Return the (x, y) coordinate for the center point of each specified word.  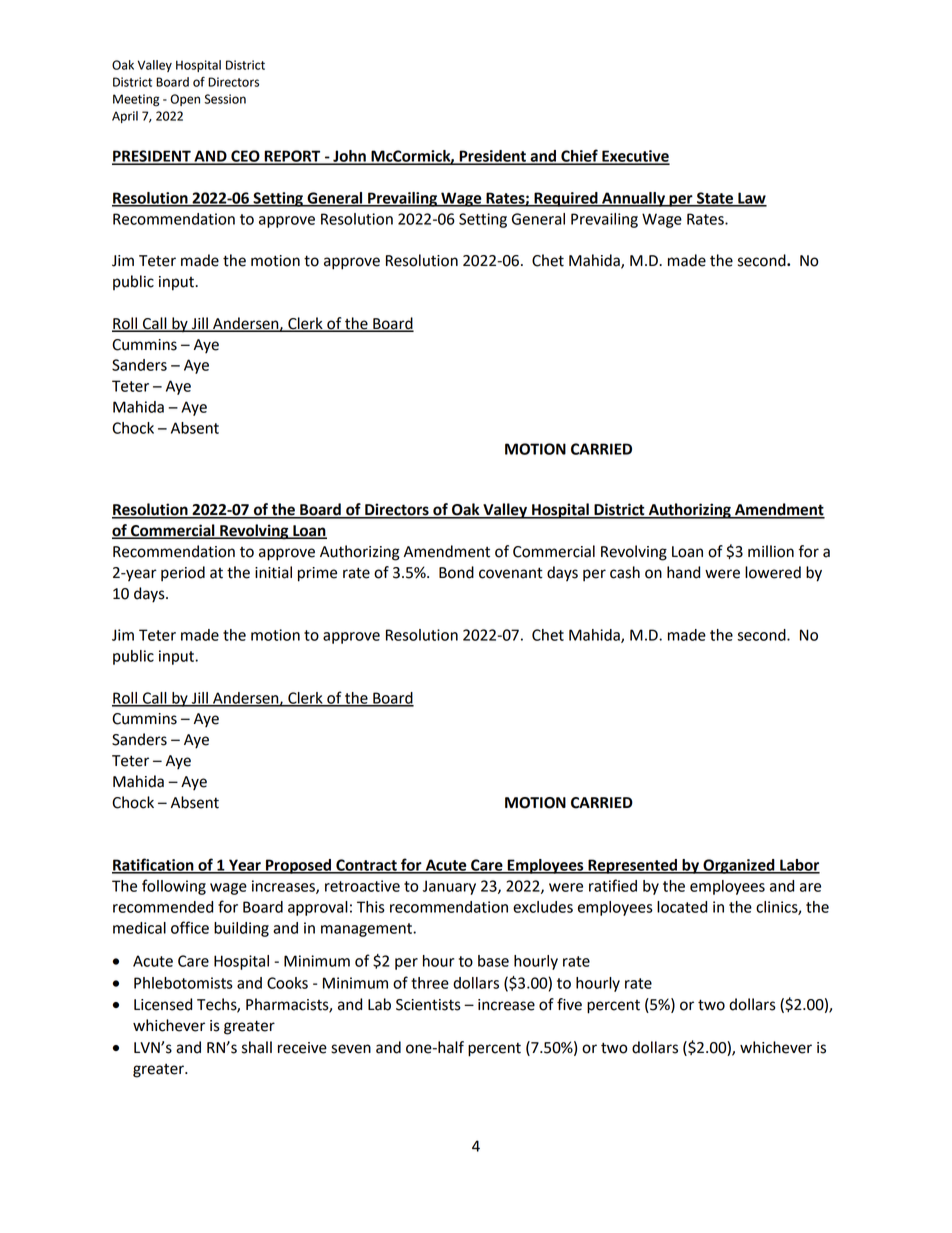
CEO (245, 157)
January (449, 887)
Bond (456, 572)
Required (566, 199)
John (349, 157)
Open (185, 100)
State (715, 199)
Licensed (163, 1004)
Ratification (154, 865)
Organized (739, 866)
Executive (635, 157)
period (183, 574)
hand (683, 572)
